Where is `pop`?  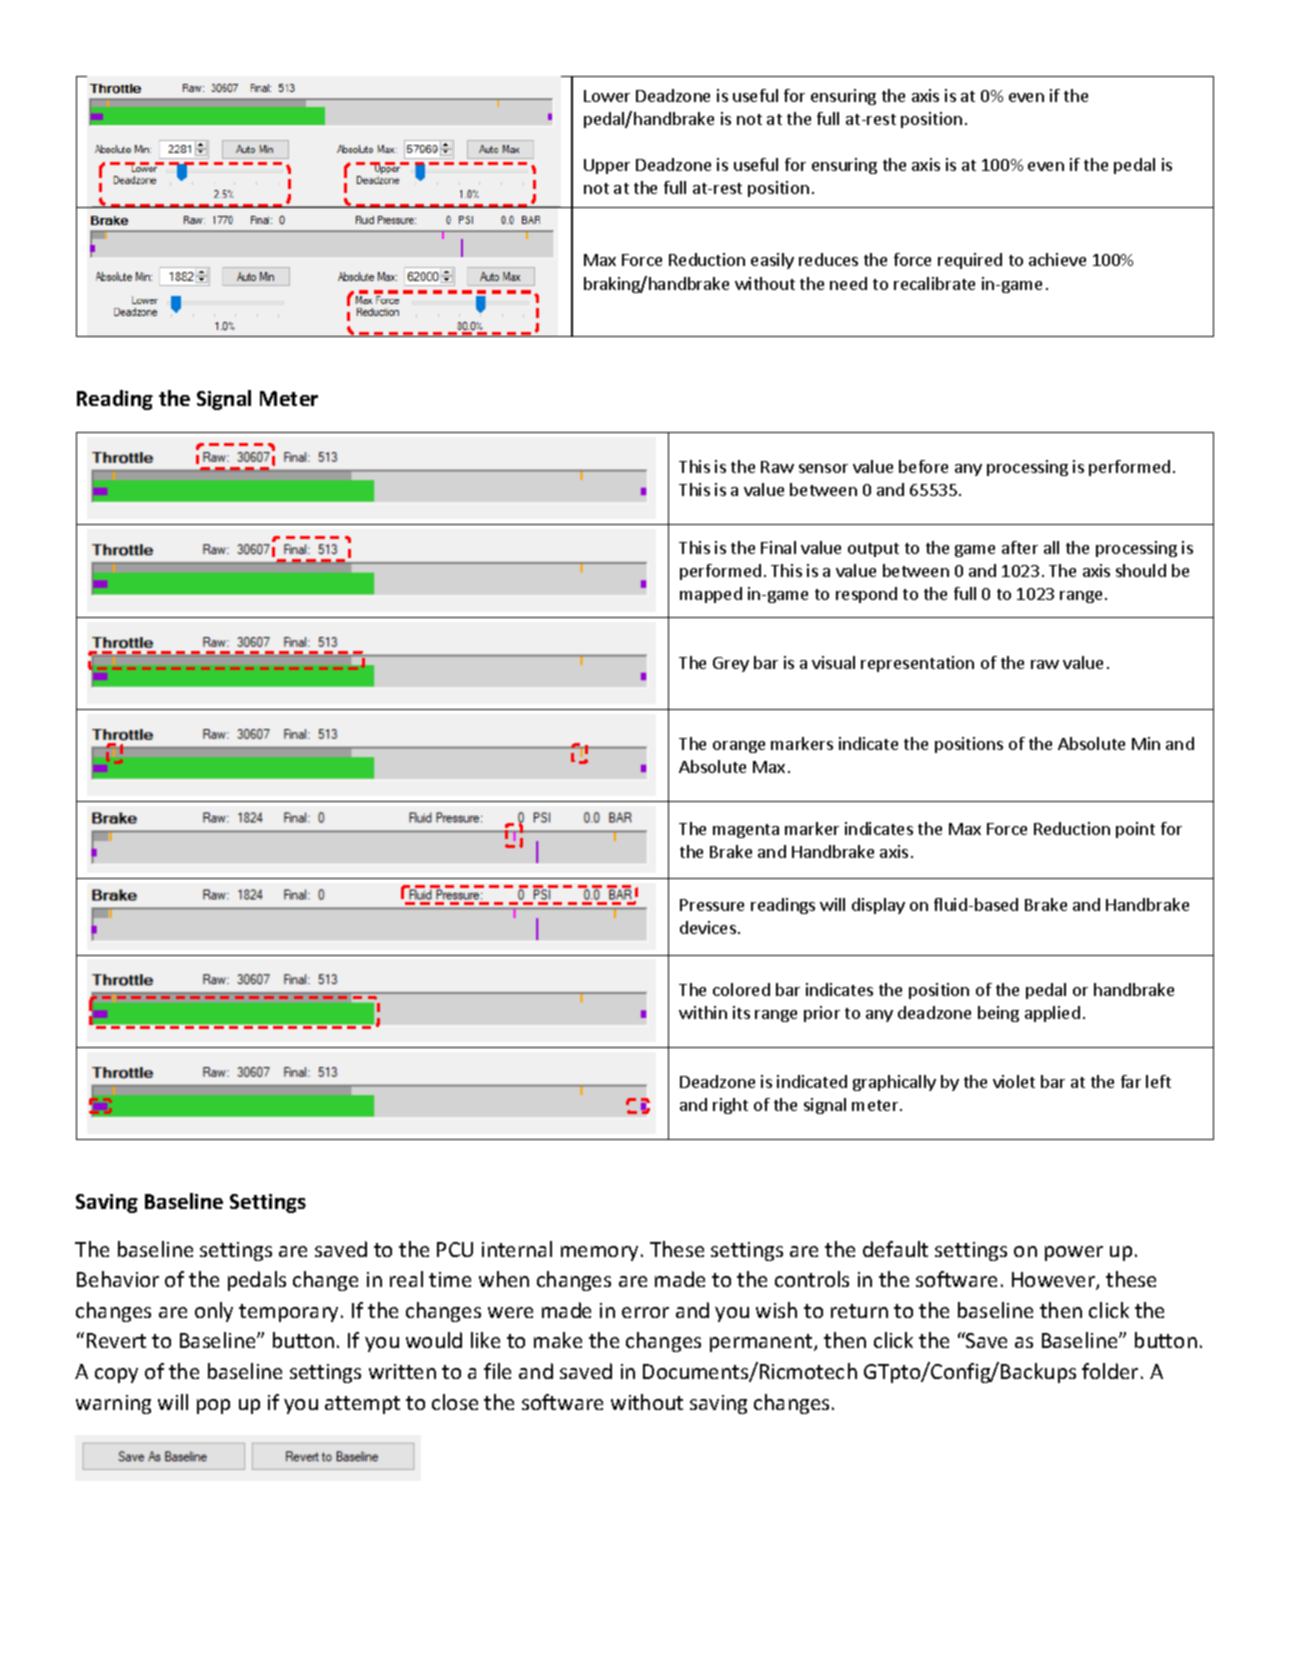
pop is located at coordinates (213, 1406).
